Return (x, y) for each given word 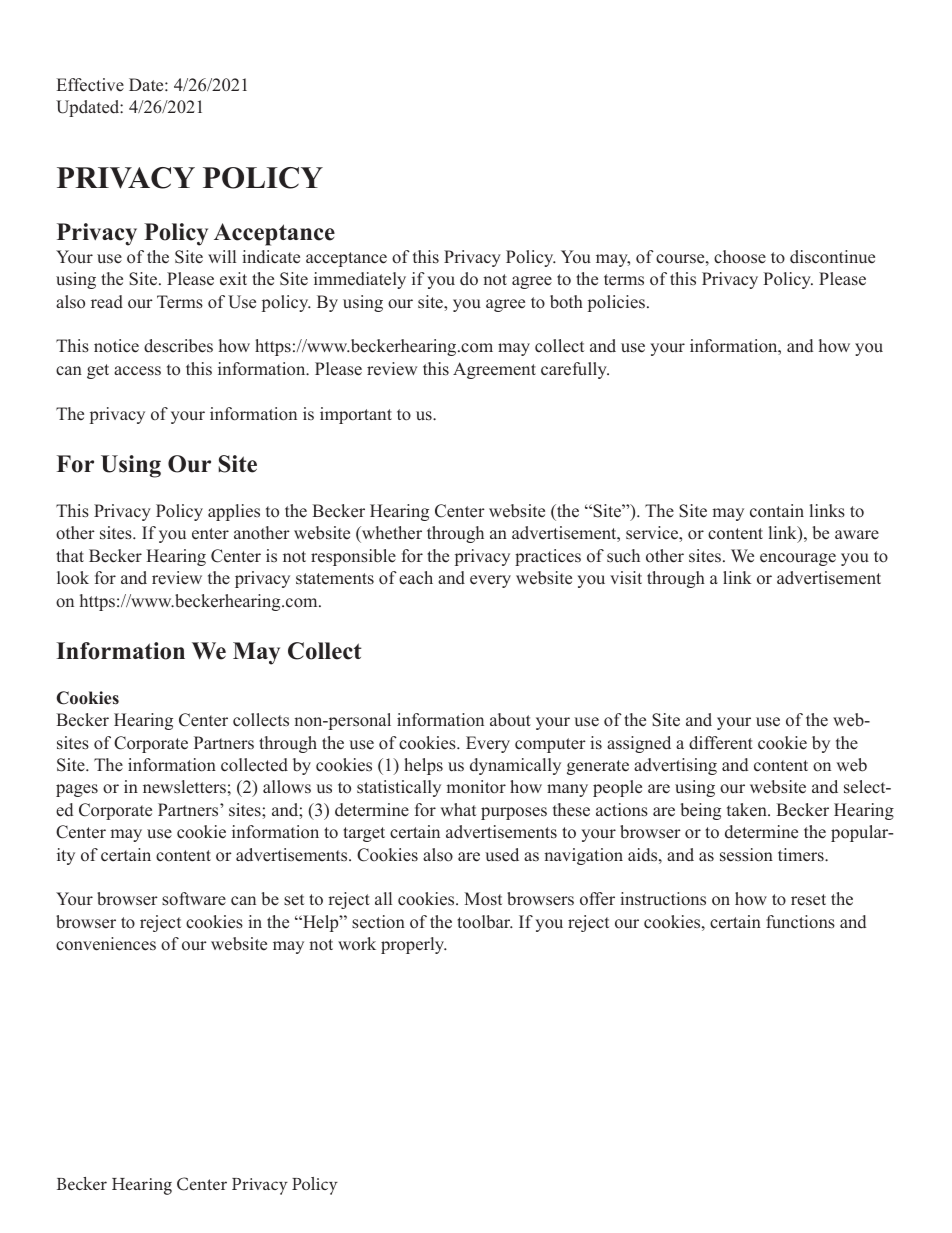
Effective (90, 85)
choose (740, 257)
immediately (360, 280)
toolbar (485, 922)
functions (800, 922)
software (194, 899)
